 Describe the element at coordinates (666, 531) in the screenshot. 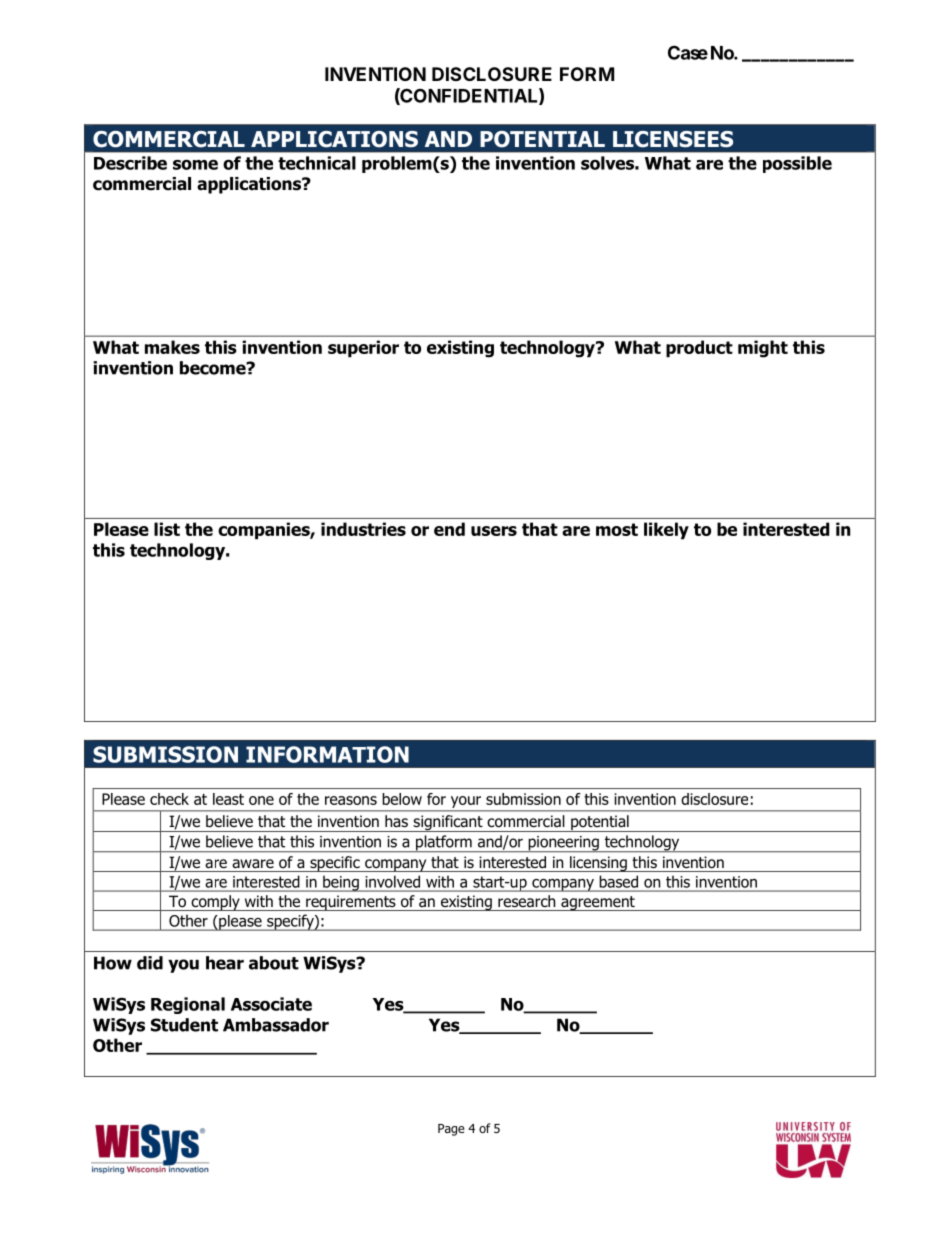

I see `likely` at that location.
